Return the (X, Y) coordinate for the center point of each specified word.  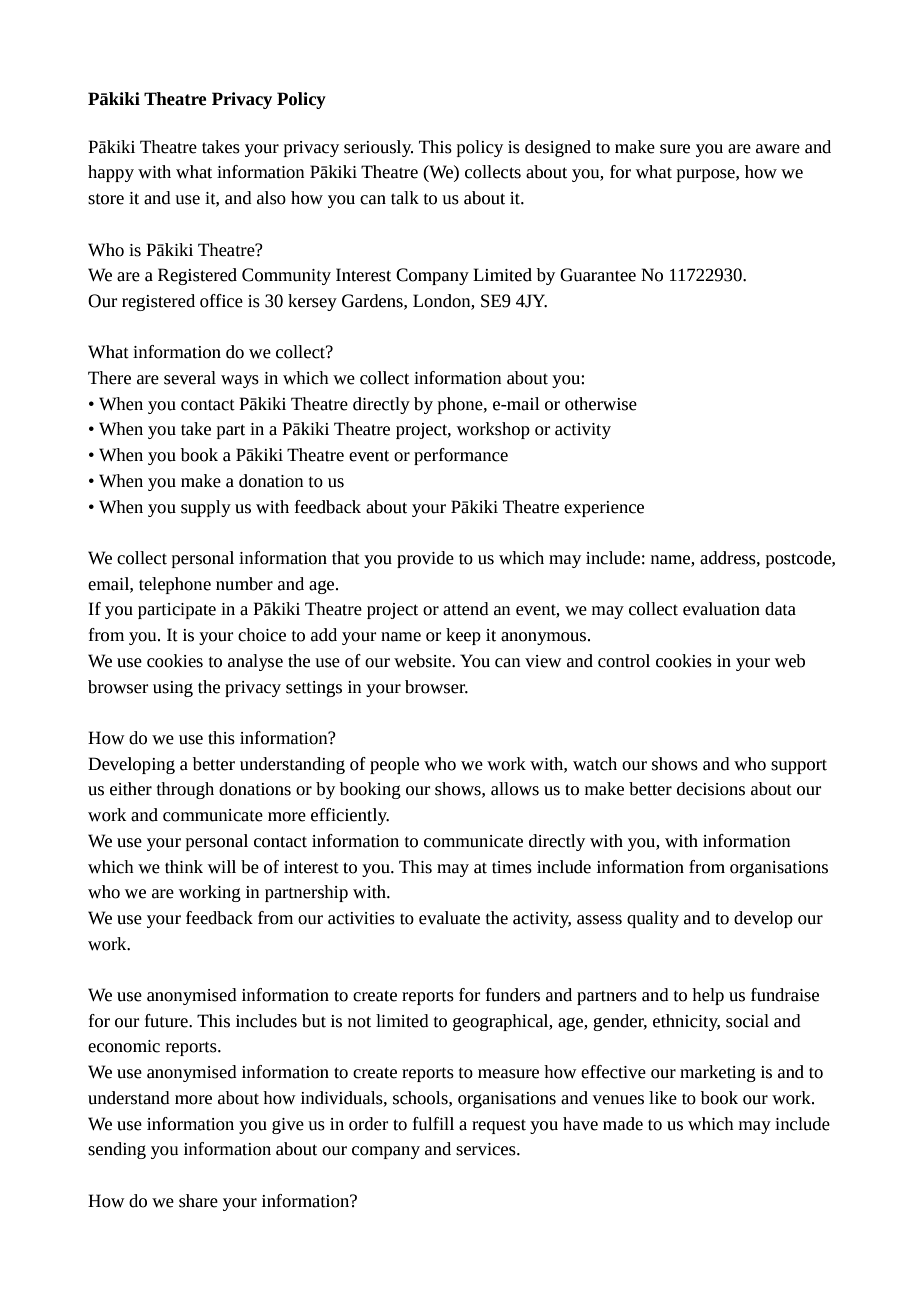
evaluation (721, 609)
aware (778, 149)
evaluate (449, 918)
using (173, 689)
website (423, 661)
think (184, 867)
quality (653, 919)
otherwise (601, 404)
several (190, 378)
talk (405, 198)
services (487, 1149)
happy (111, 173)
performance (461, 456)
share (198, 1201)
